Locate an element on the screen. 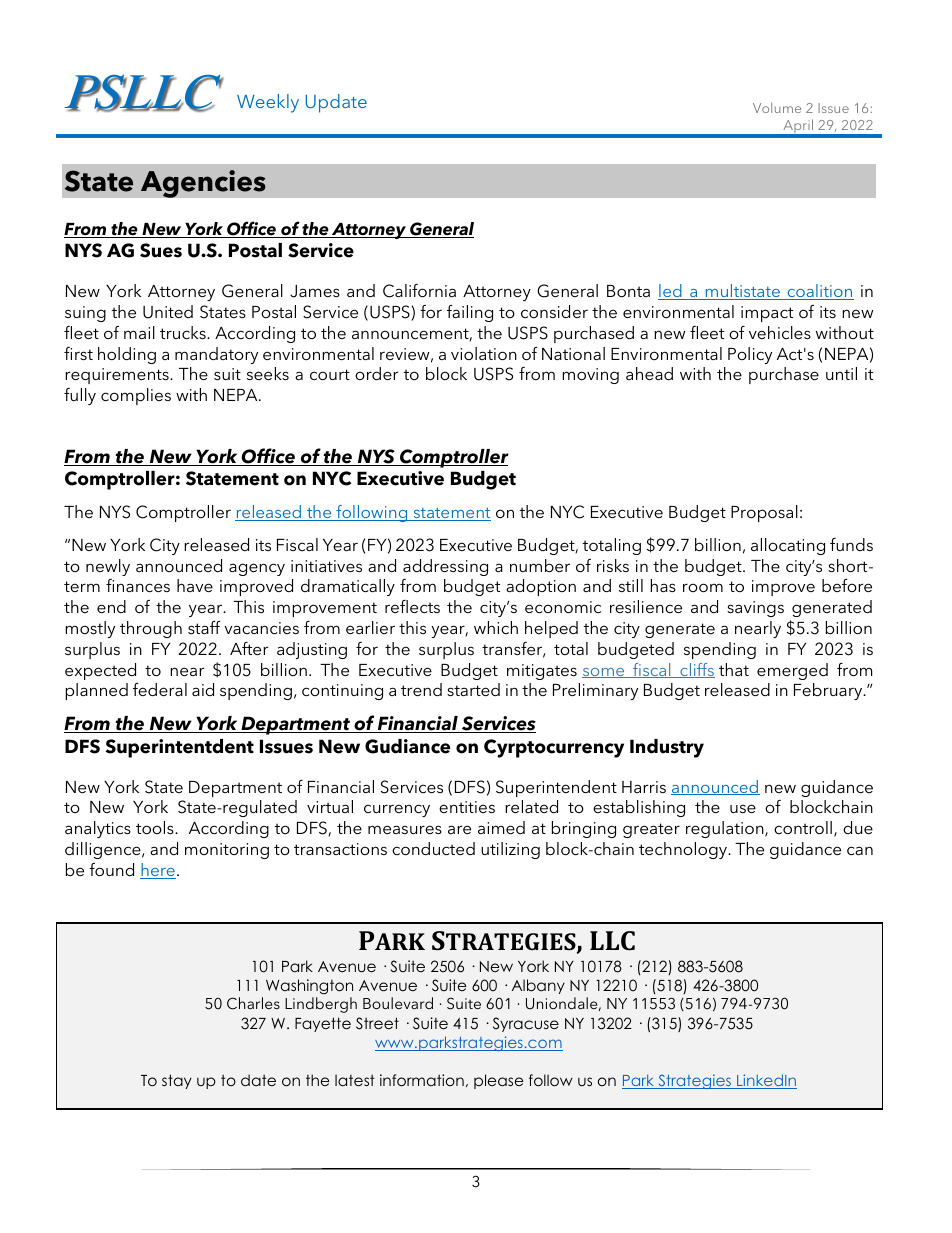 This screenshot has width=952, height=1233. stay is located at coordinates (177, 1081).
